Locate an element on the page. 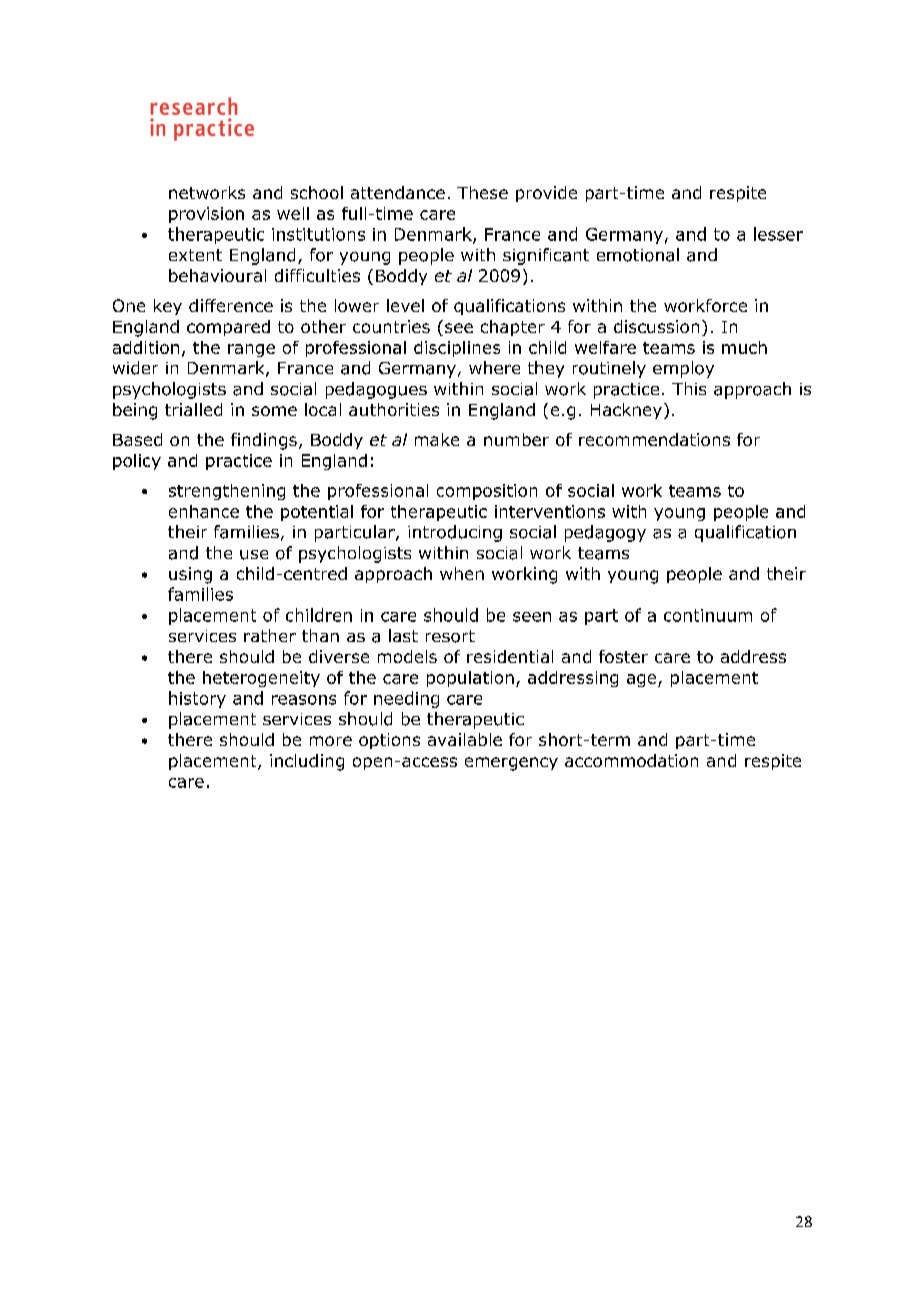 The width and height of the document is (924, 1308). including is located at coordinates (307, 762).
